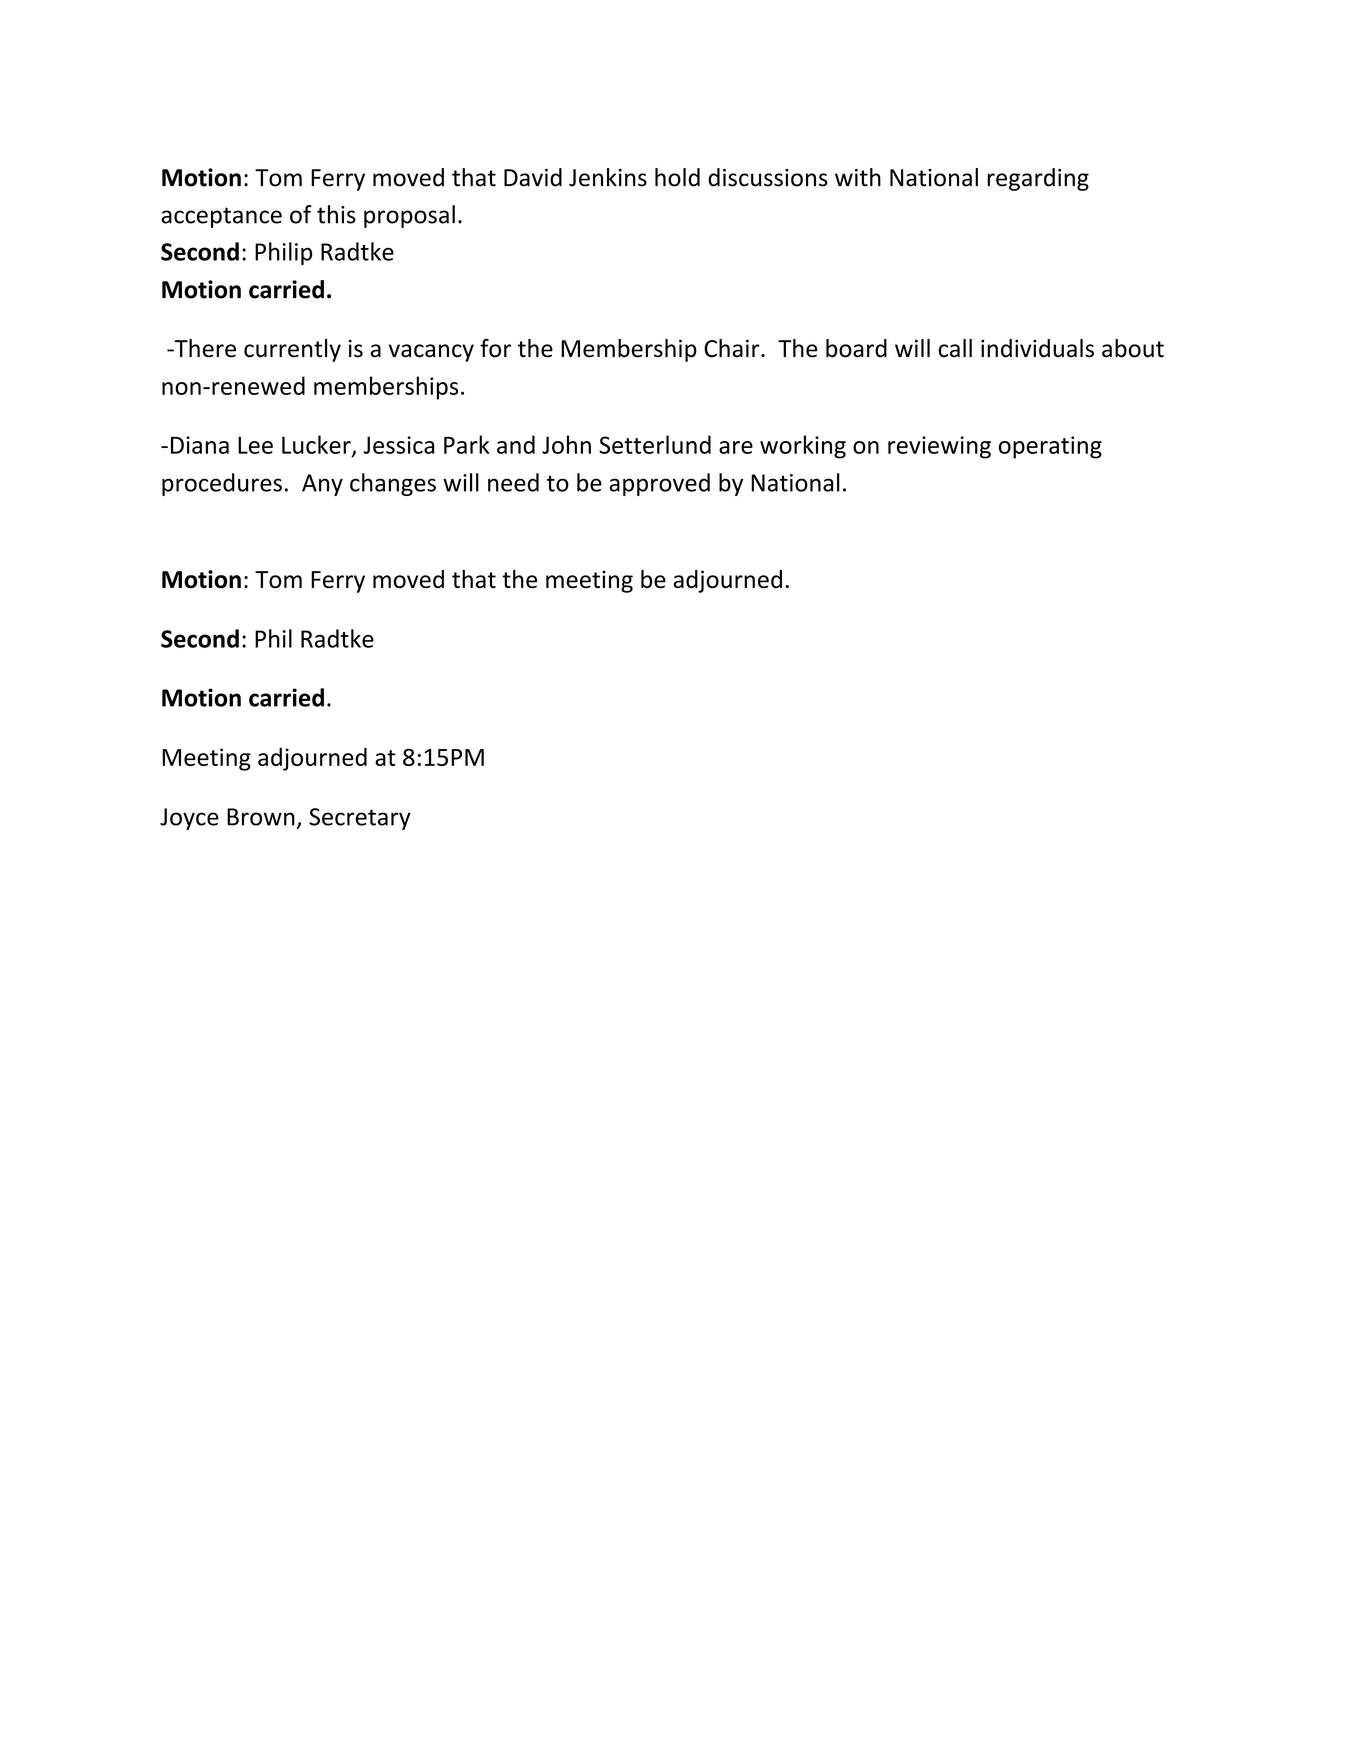 This screenshot has height=1752, width=1354. I want to click on operating, so click(1050, 447).
